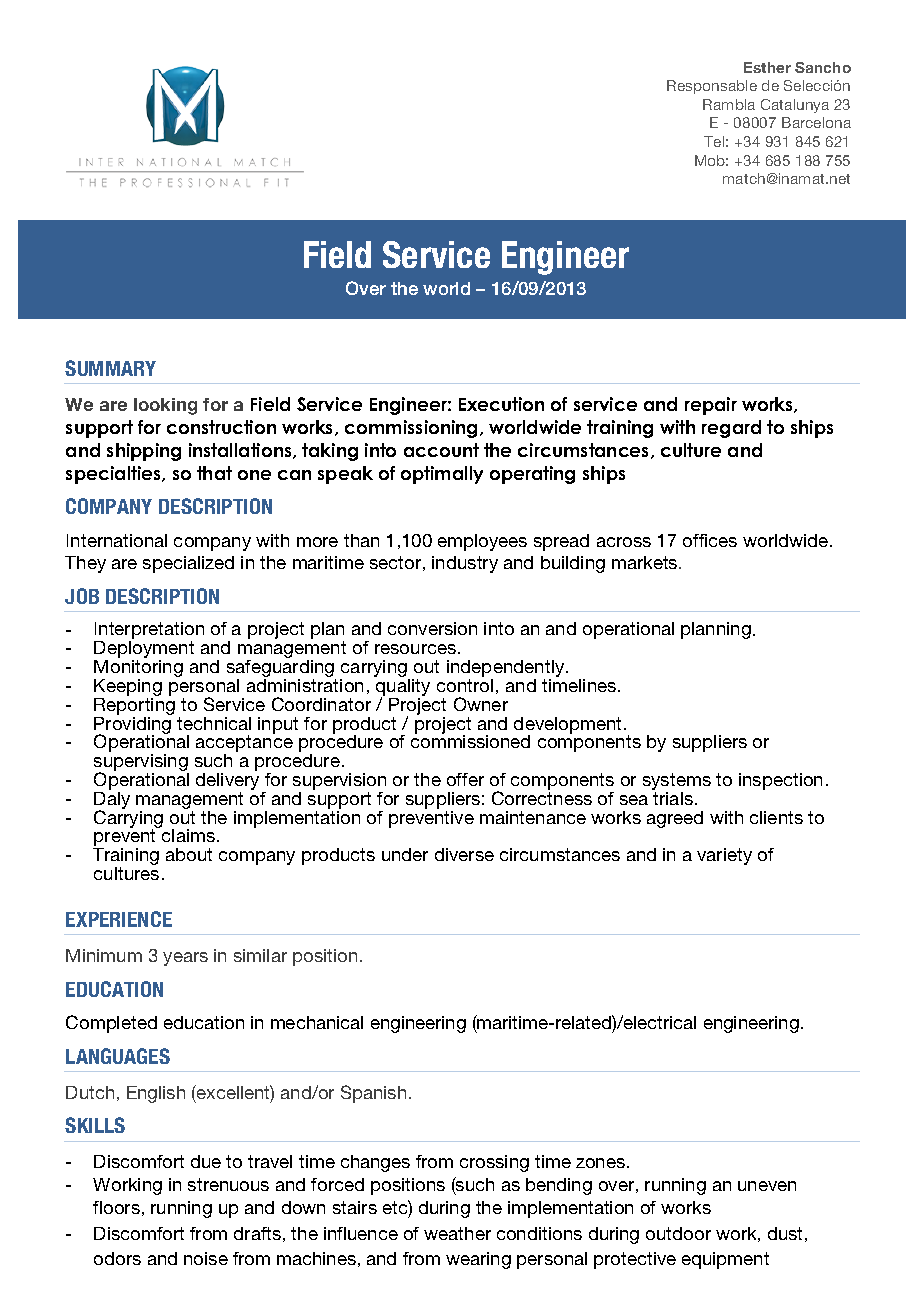  Describe the element at coordinates (442, 475) in the screenshot. I see `optimally` at that location.
